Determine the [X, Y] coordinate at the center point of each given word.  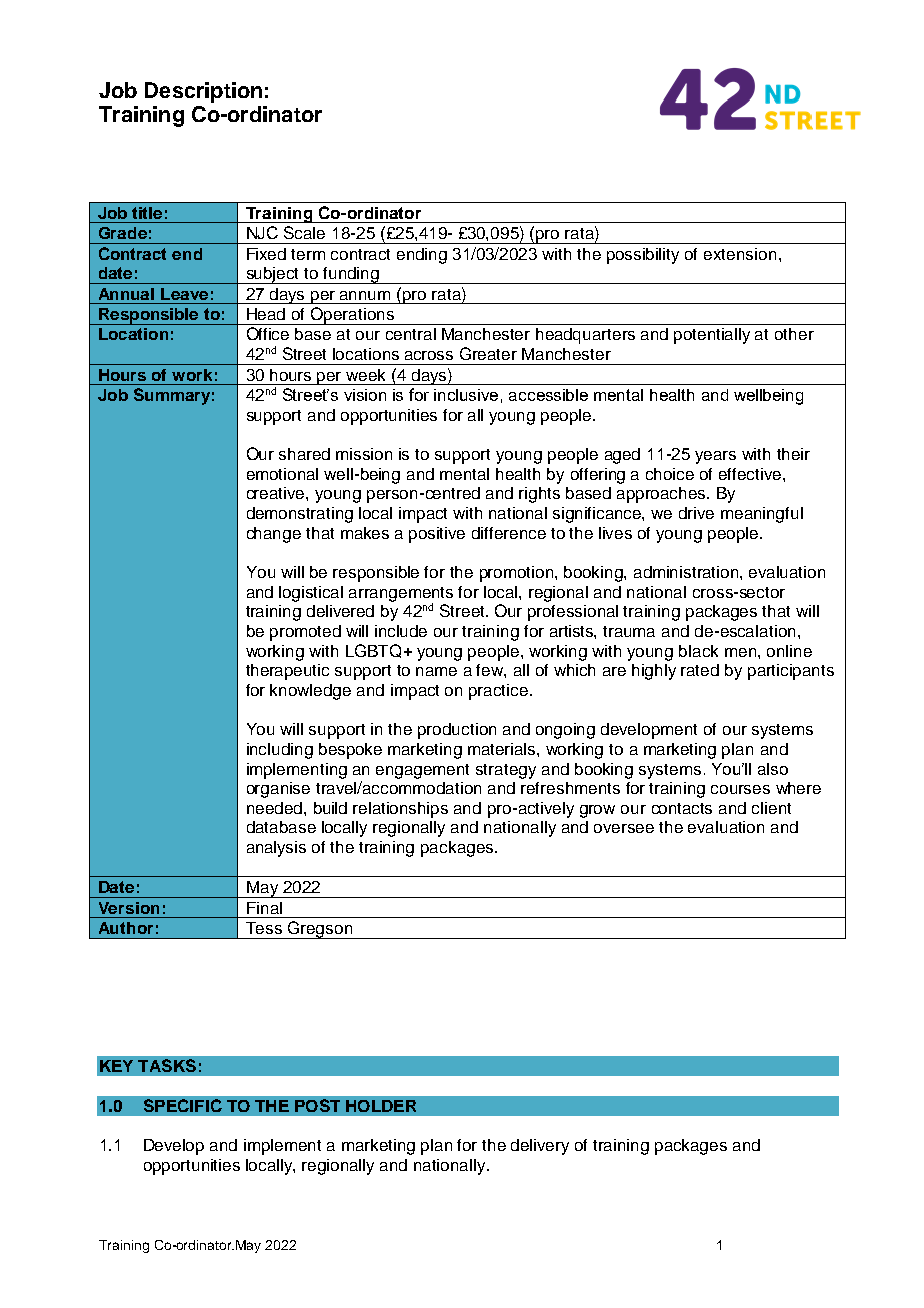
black [698, 651]
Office [268, 333]
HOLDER [381, 1106]
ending [422, 256]
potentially [712, 336]
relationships [400, 810]
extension [740, 254]
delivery [540, 1147]
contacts [682, 808]
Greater [488, 353]
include [401, 631]
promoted [305, 633]
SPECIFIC [183, 1105]
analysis [276, 849]
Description [203, 92]
